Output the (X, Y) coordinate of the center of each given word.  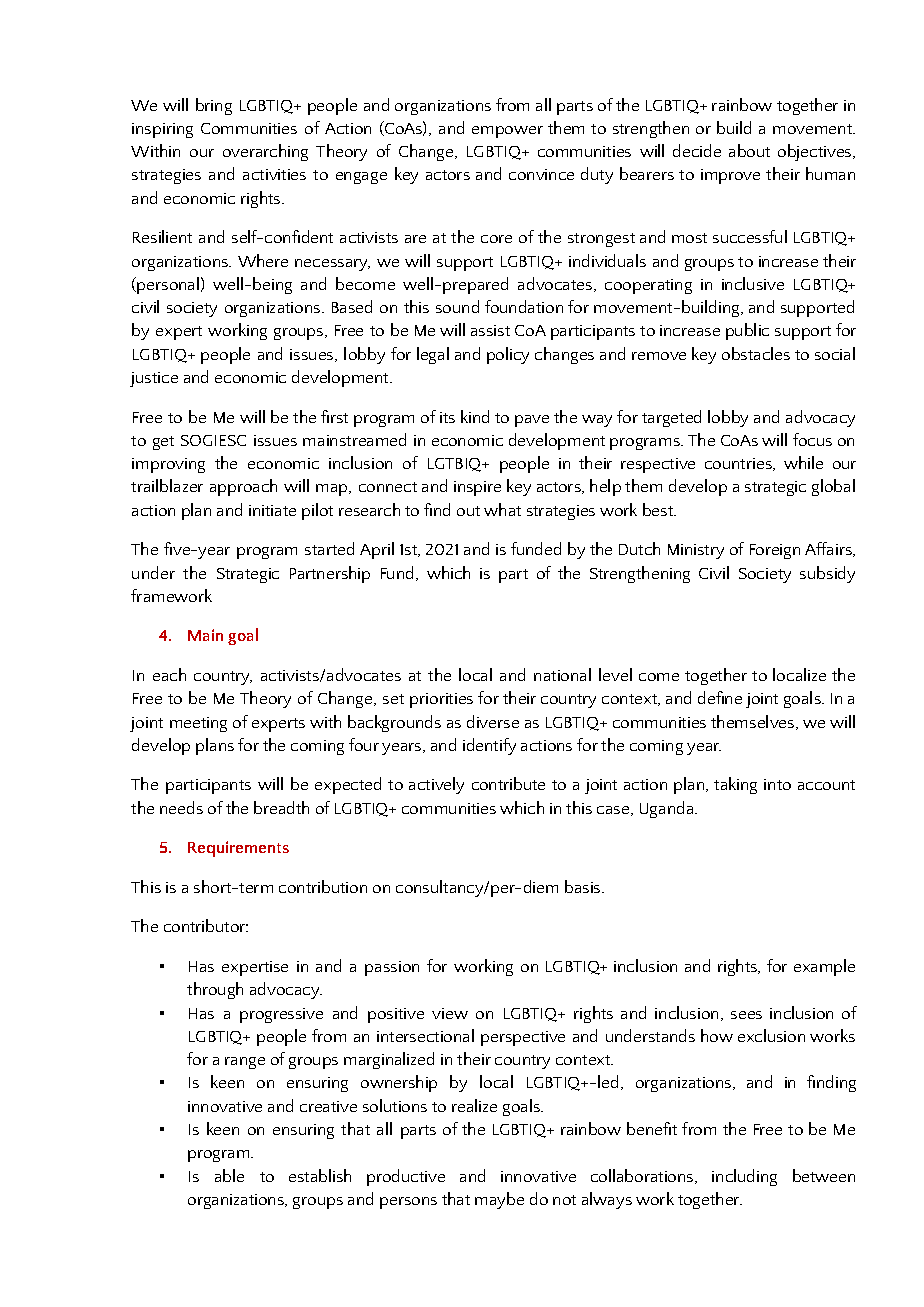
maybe (499, 1200)
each (169, 674)
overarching (265, 152)
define (720, 697)
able (229, 1175)
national (562, 674)
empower (507, 132)
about (749, 150)
